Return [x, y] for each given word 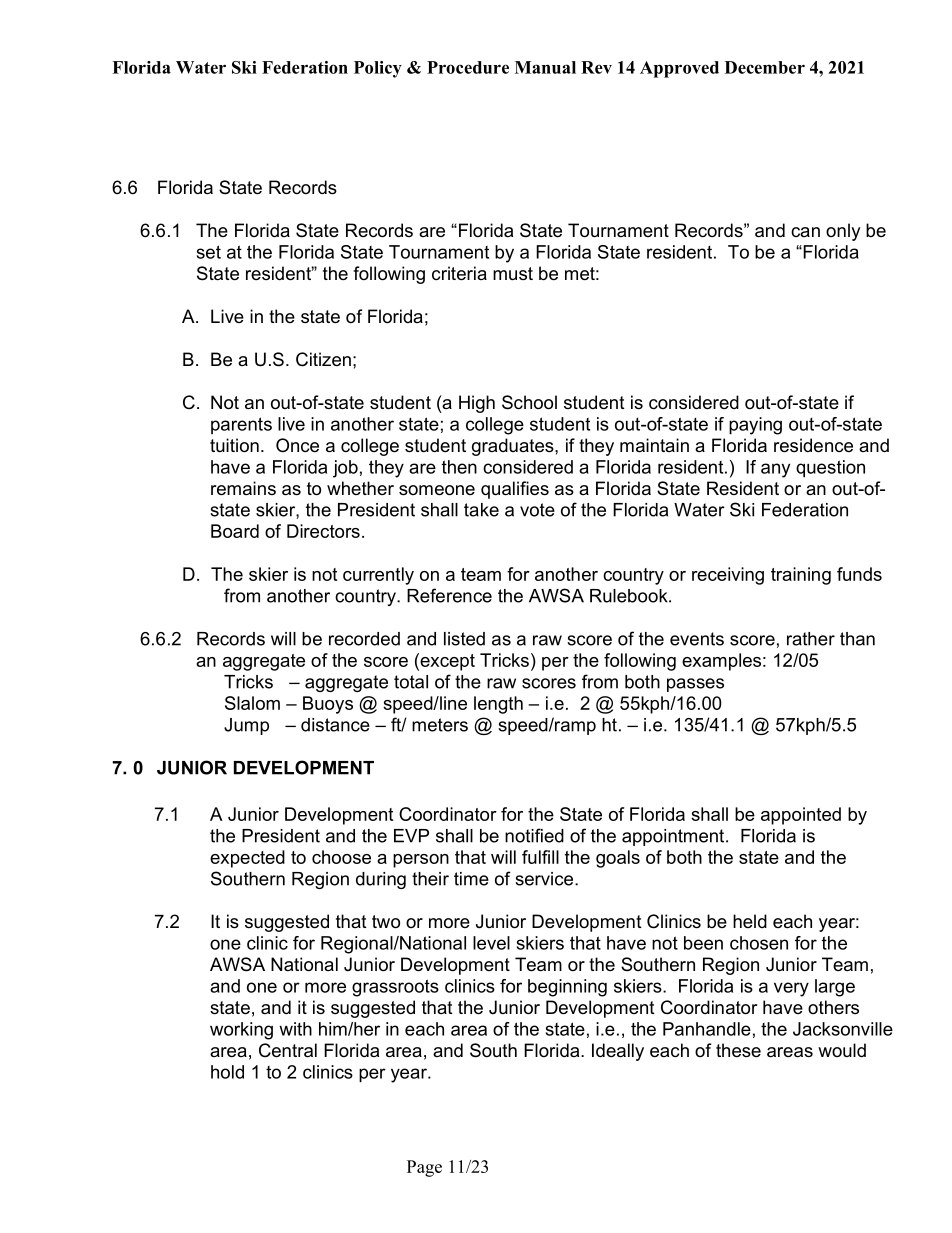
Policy [378, 69]
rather [811, 639]
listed [464, 639]
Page [424, 1168]
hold [227, 1072]
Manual [545, 67]
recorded [364, 639]
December [765, 67]
